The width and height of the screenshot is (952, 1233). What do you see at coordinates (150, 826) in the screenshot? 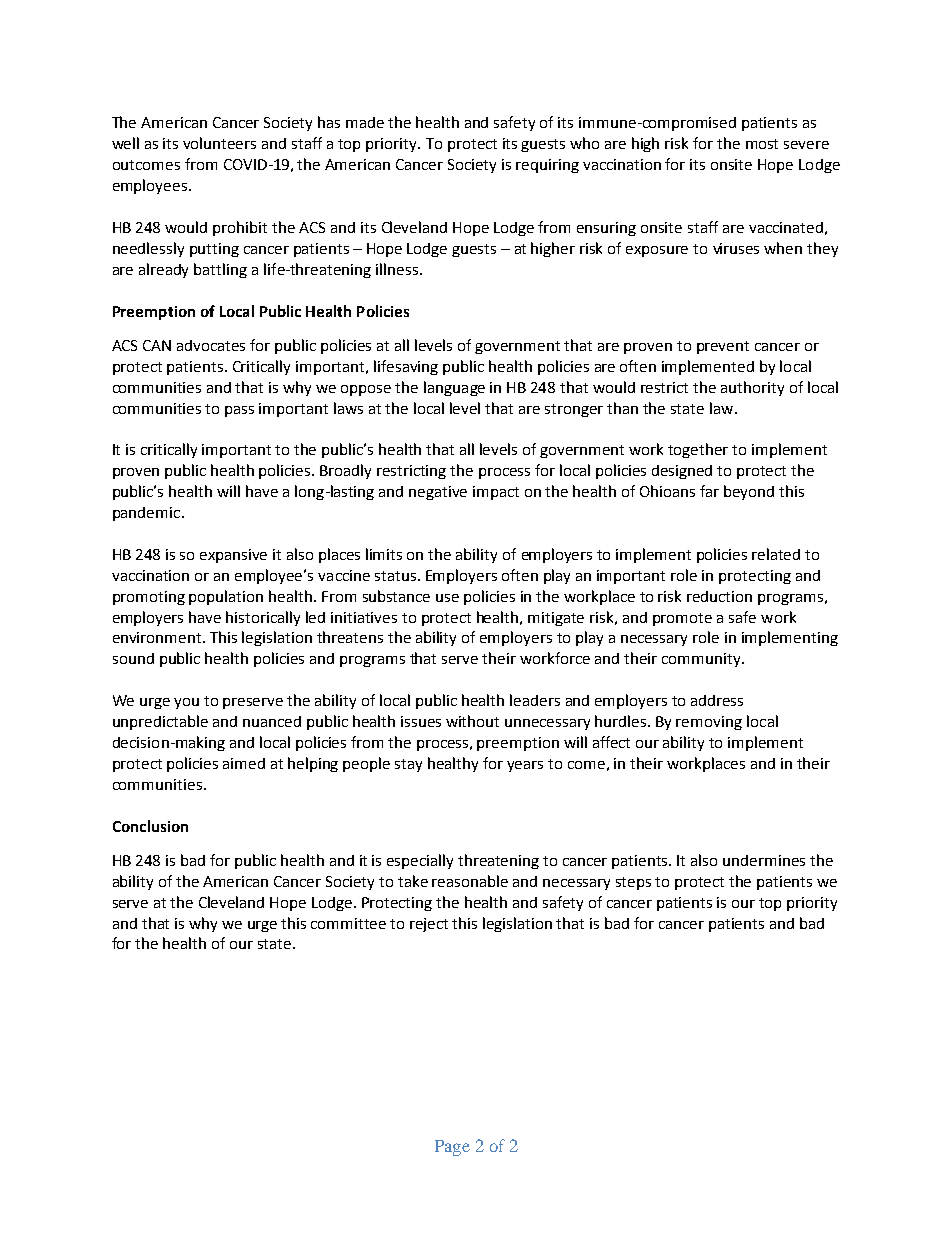
I see `Conclusion` at bounding box center [150, 826].
